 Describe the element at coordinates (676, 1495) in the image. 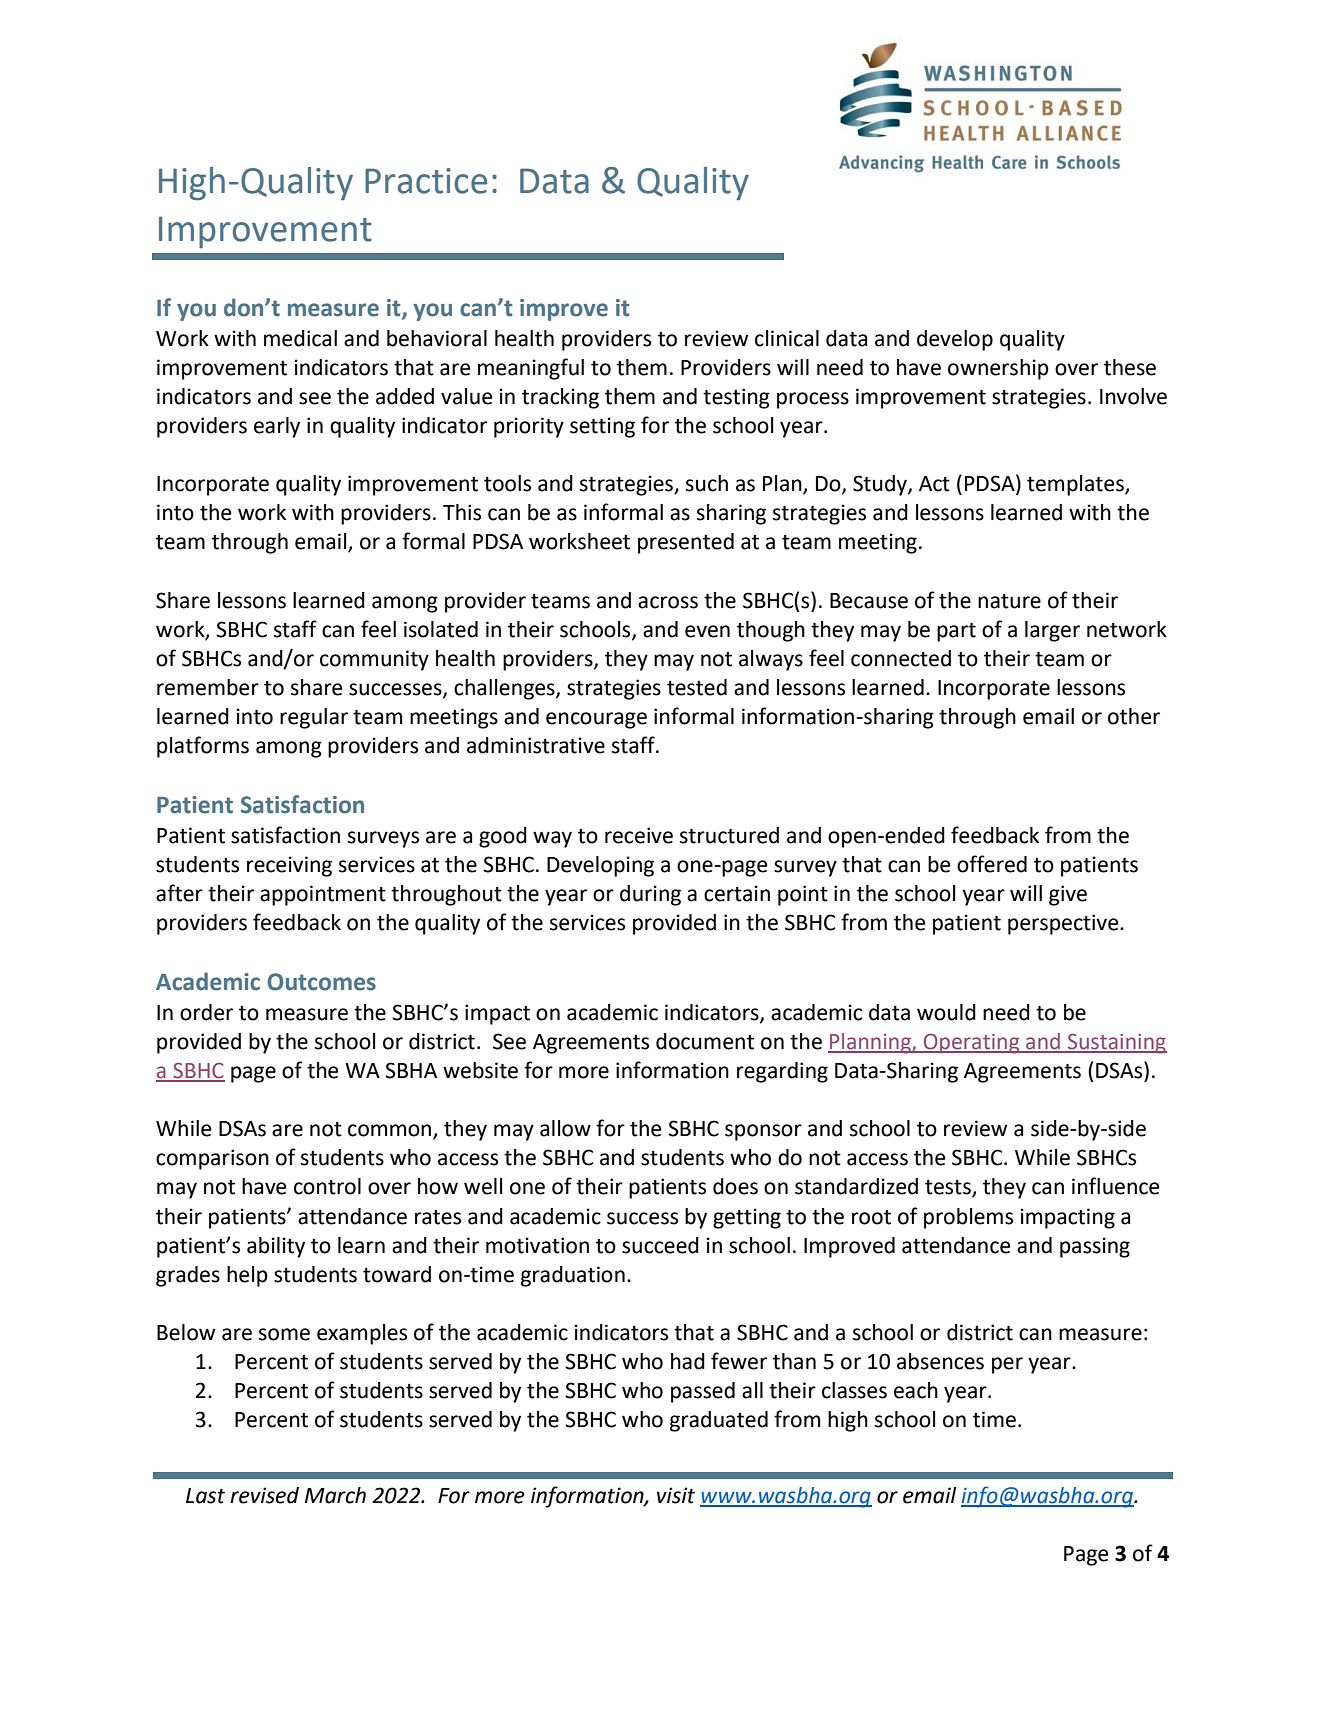

I see `visit` at that location.
